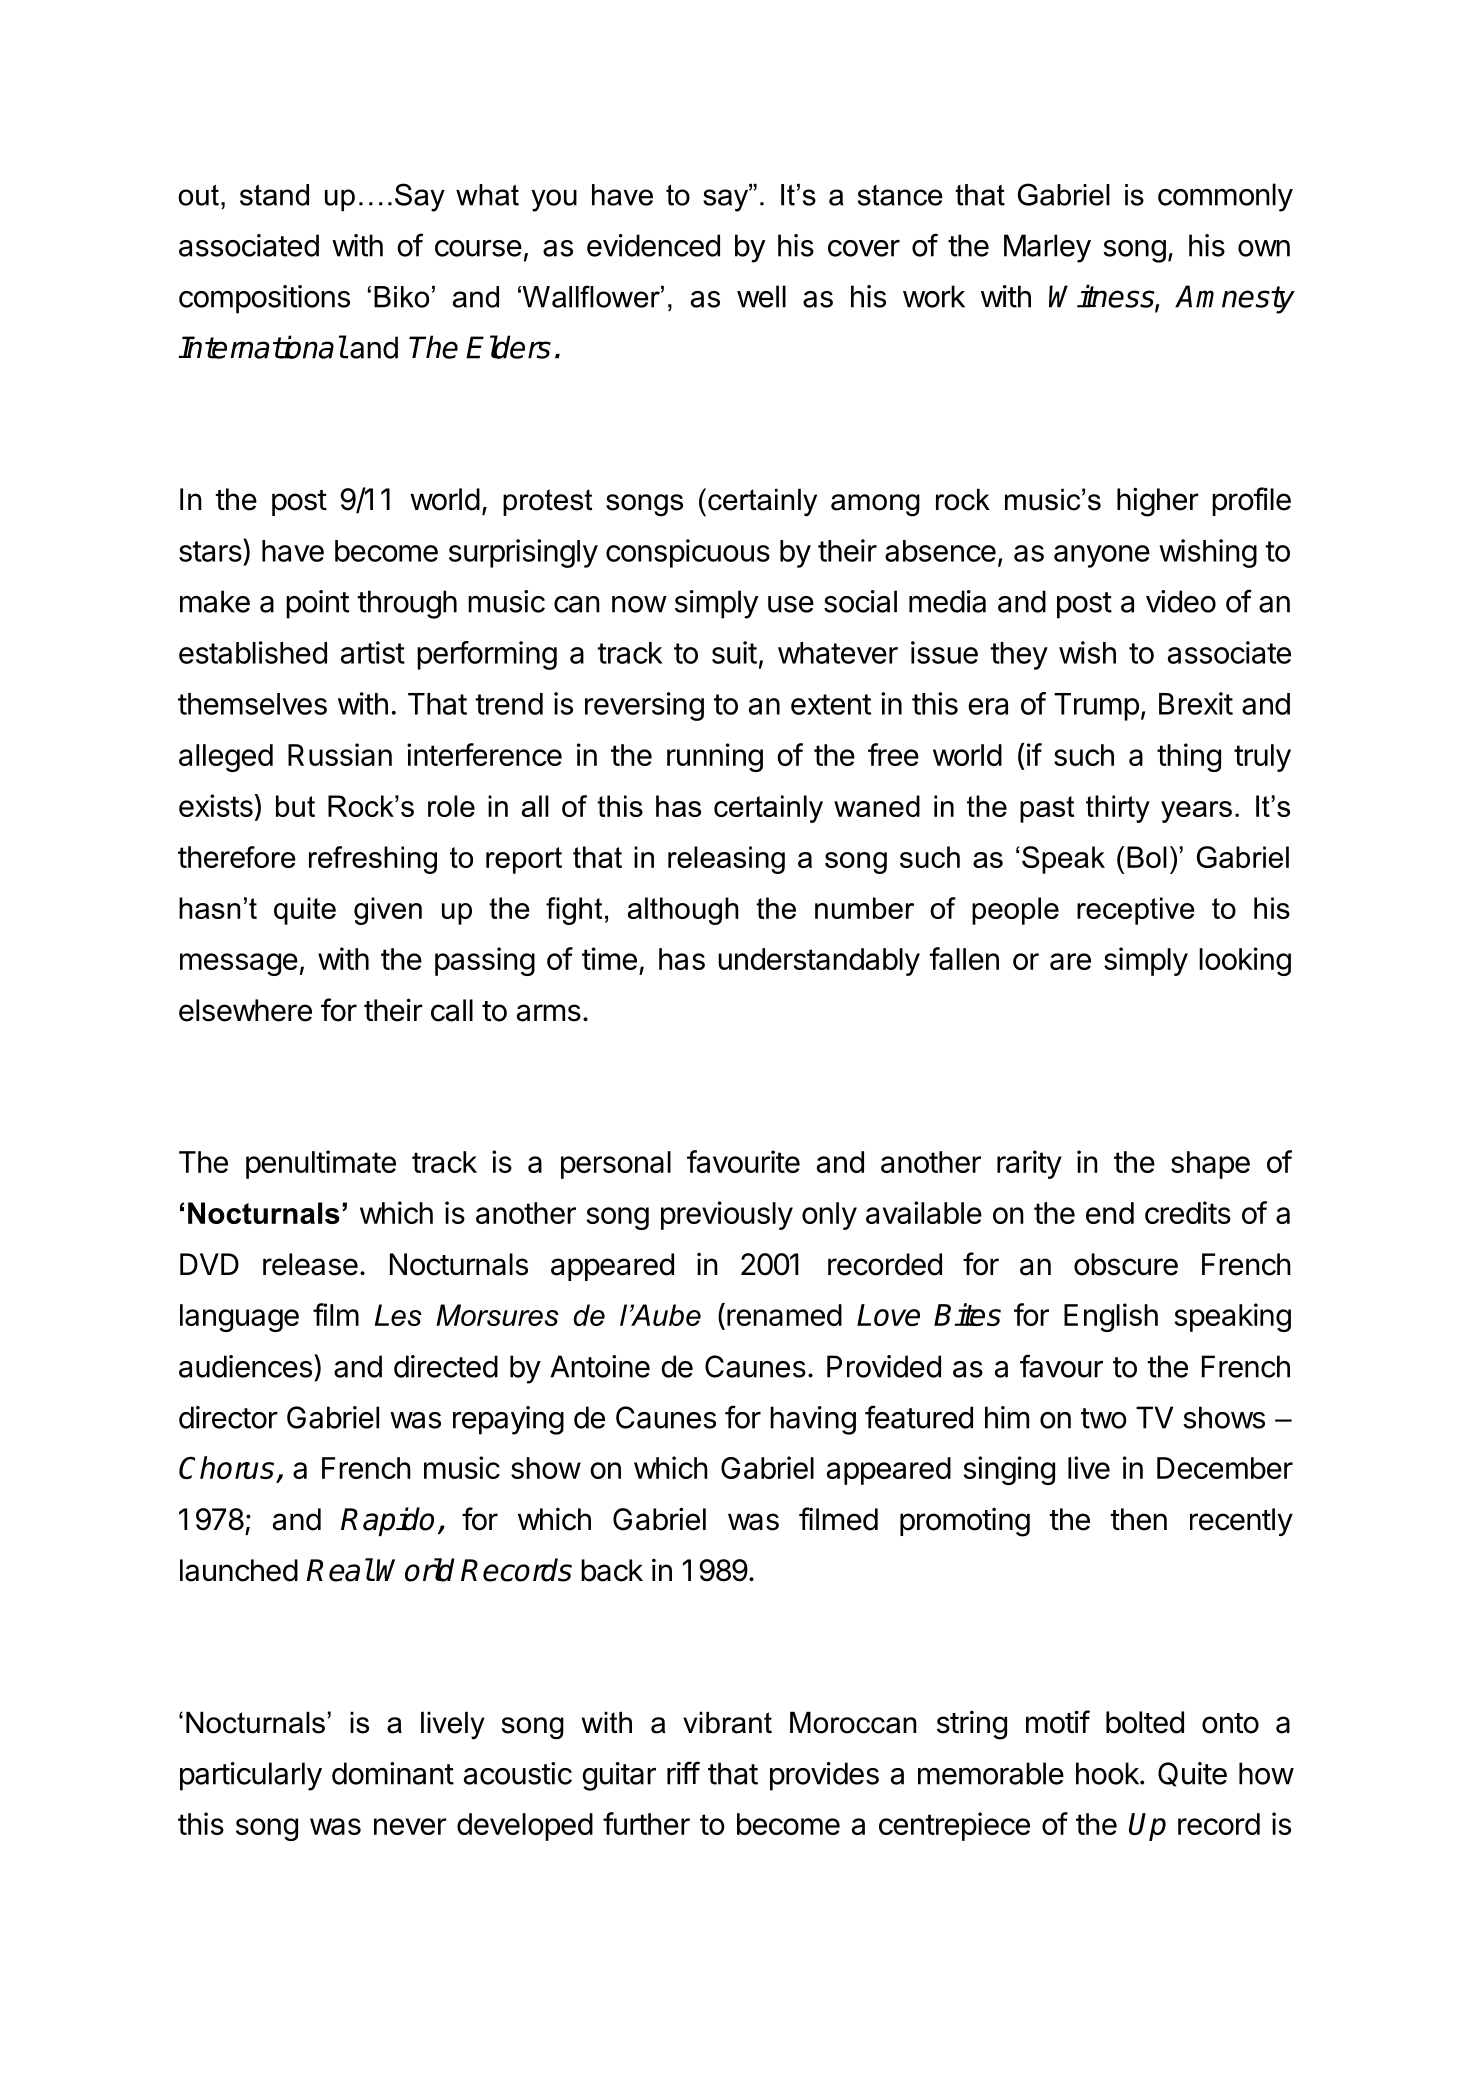  What do you see at coordinates (1047, 248) in the screenshot?
I see `Marley` at bounding box center [1047, 248].
